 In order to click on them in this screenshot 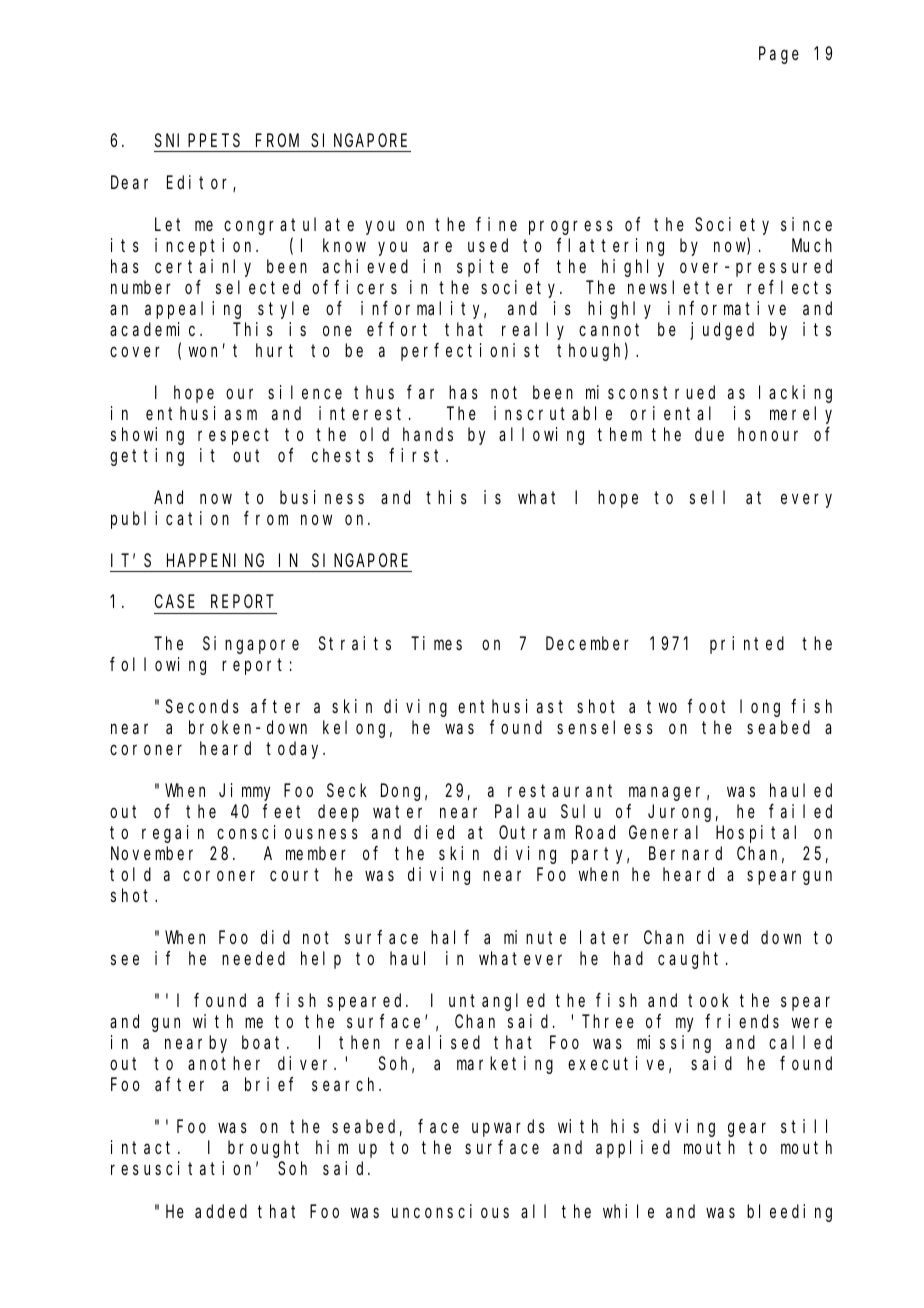, I will do `click(620, 434)`.
